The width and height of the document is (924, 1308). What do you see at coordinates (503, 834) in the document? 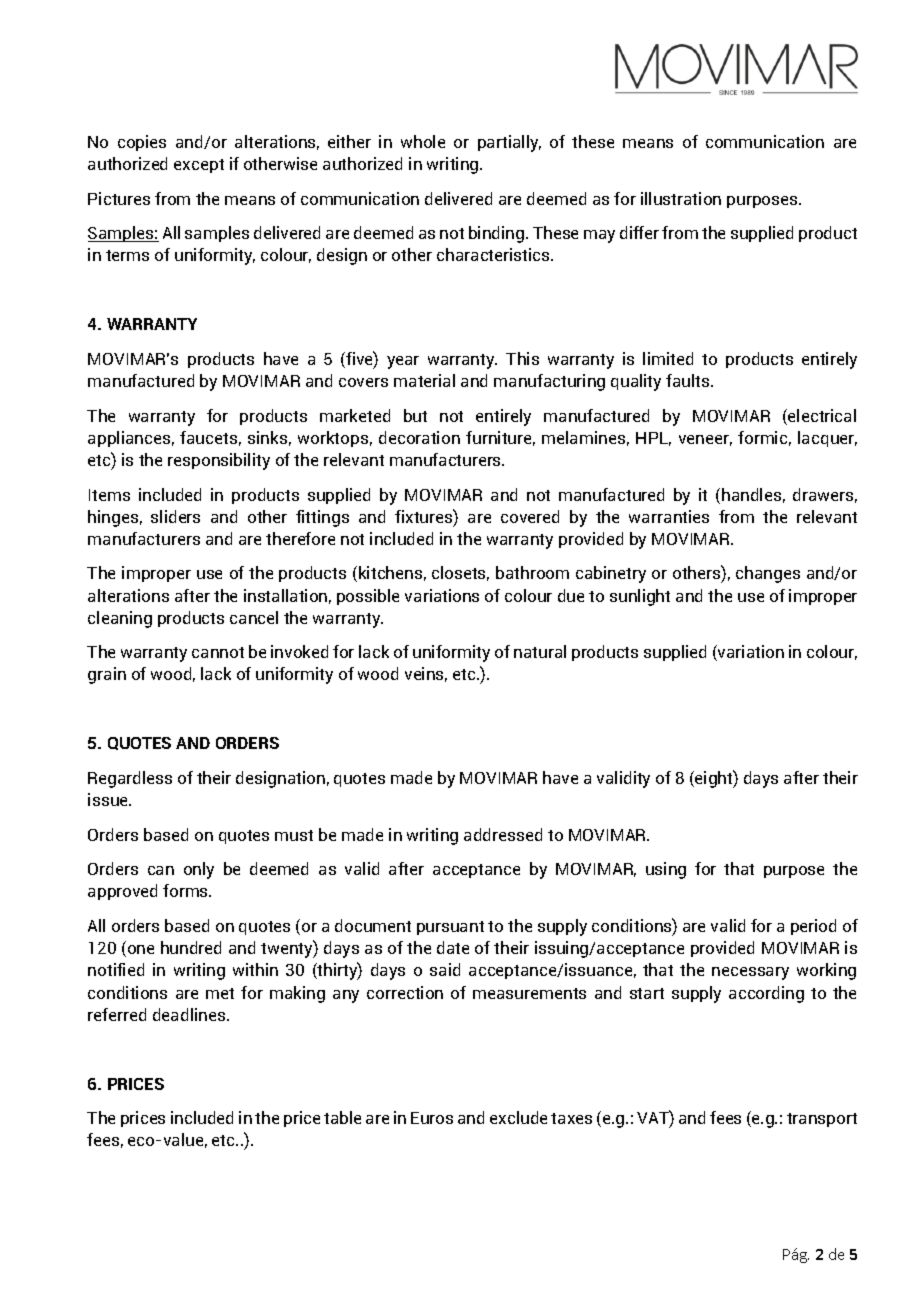
I see `addressed` at bounding box center [503, 834].
